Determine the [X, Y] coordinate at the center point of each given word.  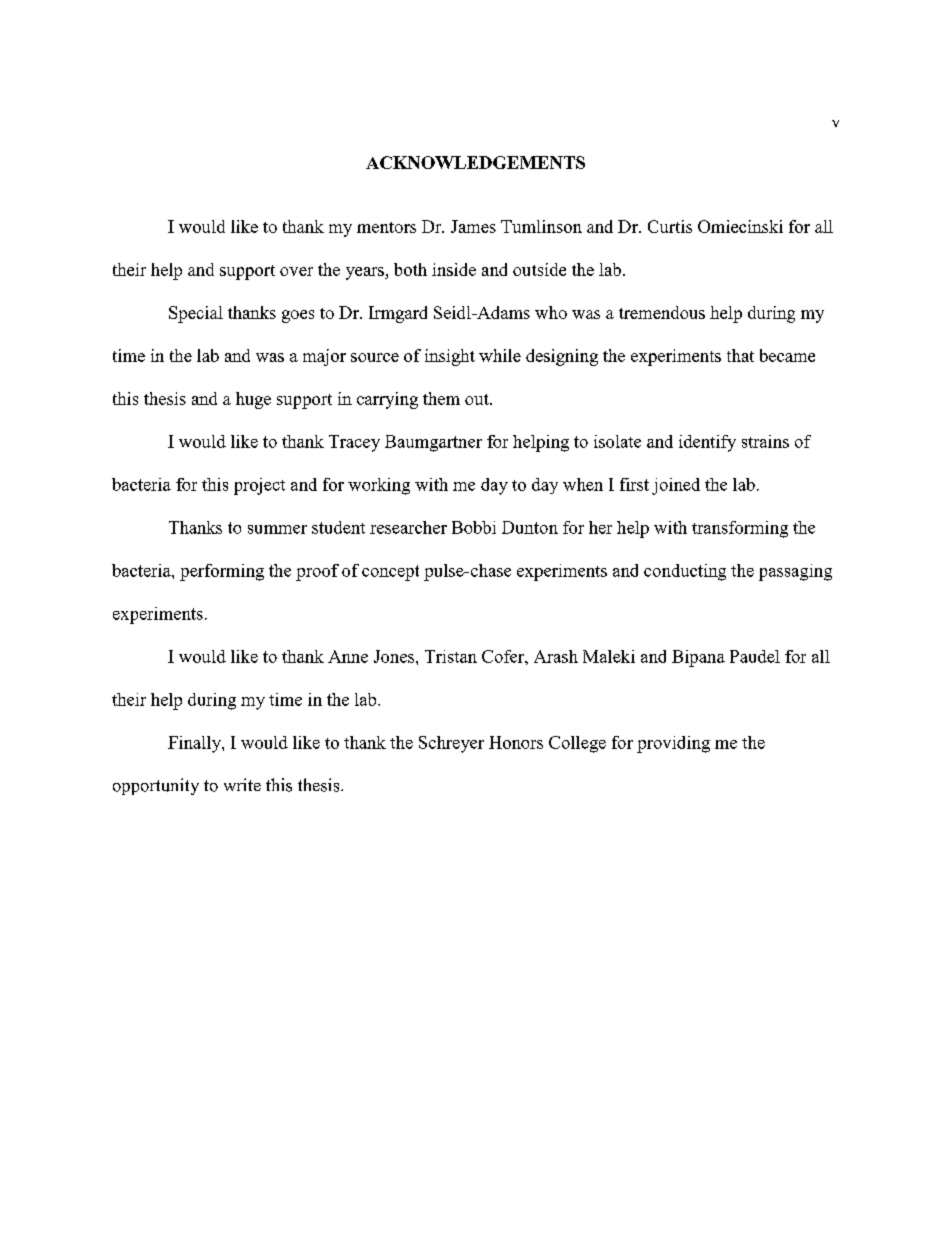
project [259, 486]
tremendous [662, 312]
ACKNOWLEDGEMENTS [475, 162]
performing [222, 572]
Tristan [451, 656]
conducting [685, 572]
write [242, 784]
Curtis [670, 226]
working [379, 486]
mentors [386, 227]
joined [676, 486]
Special [196, 314]
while [500, 355]
